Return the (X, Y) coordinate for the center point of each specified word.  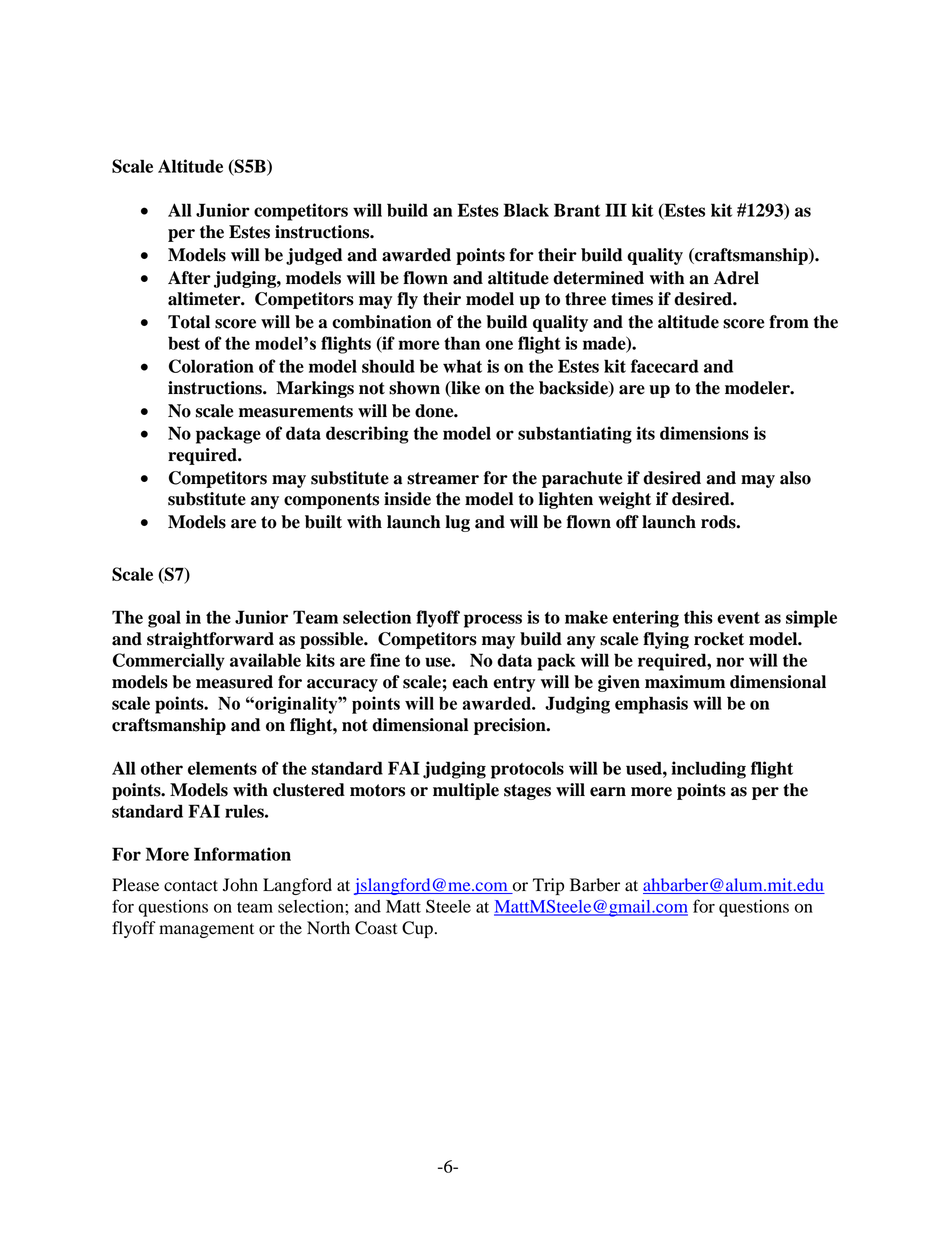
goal (164, 619)
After (189, 278)
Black (526, 210)
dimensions (704, 433)
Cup (417, 929)
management (206, 930)
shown (414, 388)
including (708, 770)
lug (457, 523)
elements (222, 768)
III (616, 210)
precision (511, 726)
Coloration (211, 366)
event (738, 618)
